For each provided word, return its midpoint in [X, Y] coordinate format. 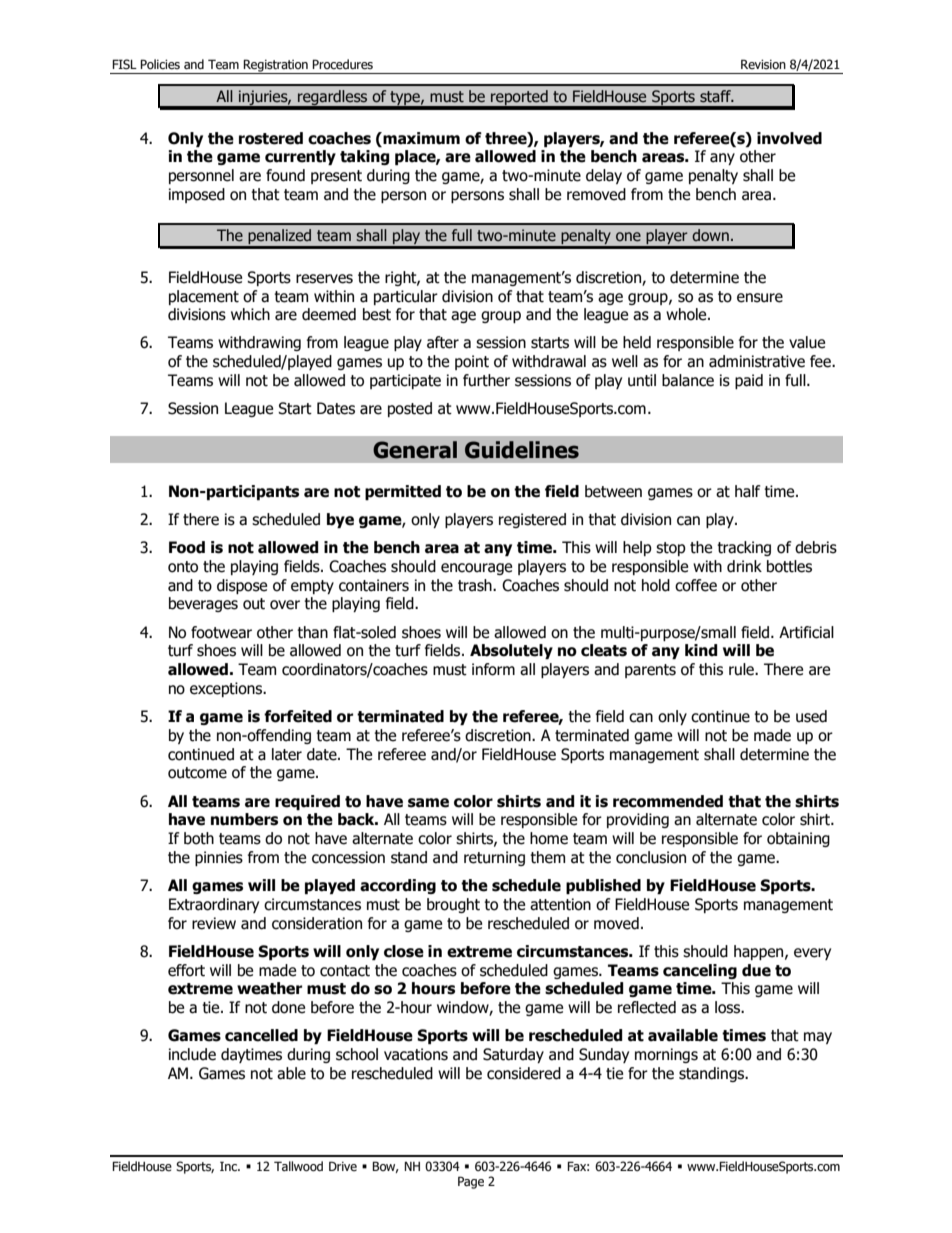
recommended [668, 801]
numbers [244, 819]
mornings [666, 1055]
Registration [276, 66]
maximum [420, 138]
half [748, 491]
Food [187, 547]
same [428, 803]
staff [716, 96]
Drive [343, 1166]
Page [471, 1182]
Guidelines [522, 450]
